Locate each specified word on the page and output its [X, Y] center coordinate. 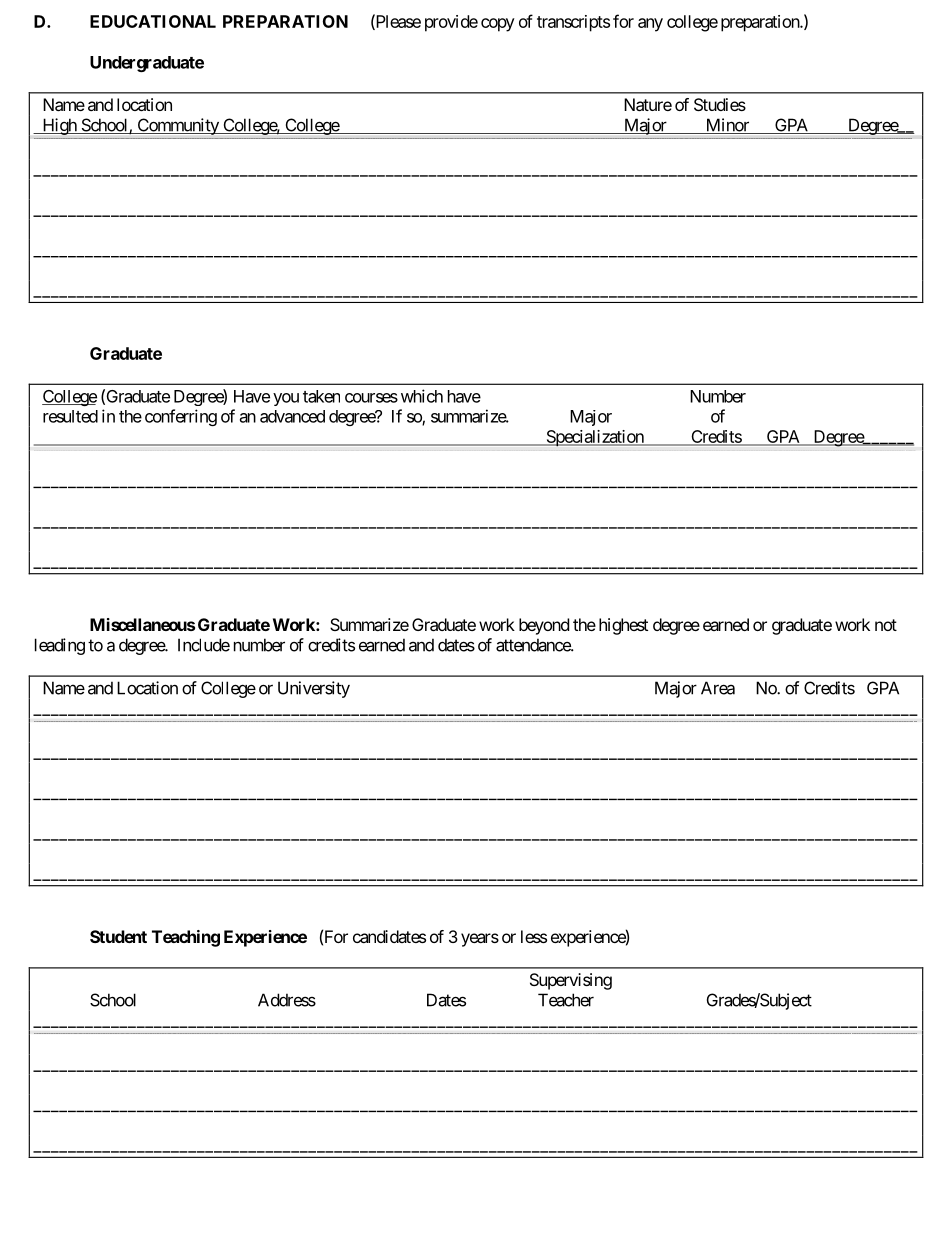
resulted [70, 416]
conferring [181, 417]
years [480, 940]
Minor [727, 126]
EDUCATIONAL [153, 21]
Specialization [595, 438]
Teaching [186, 938]
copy [498, 25]
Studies [720, 104]
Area [718, 688]
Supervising [571, 981]
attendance [534, 645]
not [886, 625]
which [422, 396]
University [314, 689]
